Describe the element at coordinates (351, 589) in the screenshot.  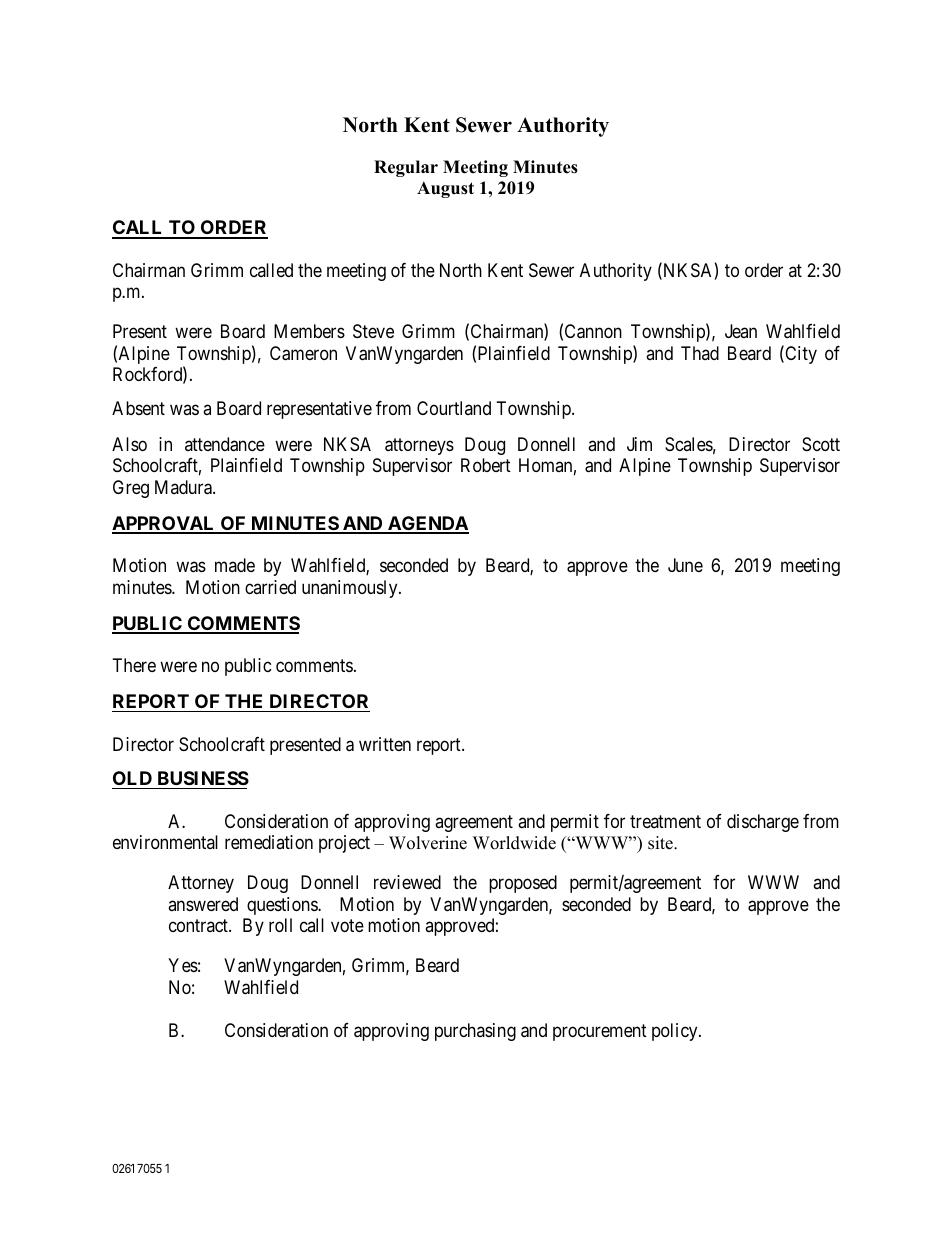
I see `unanimously` at that location.
